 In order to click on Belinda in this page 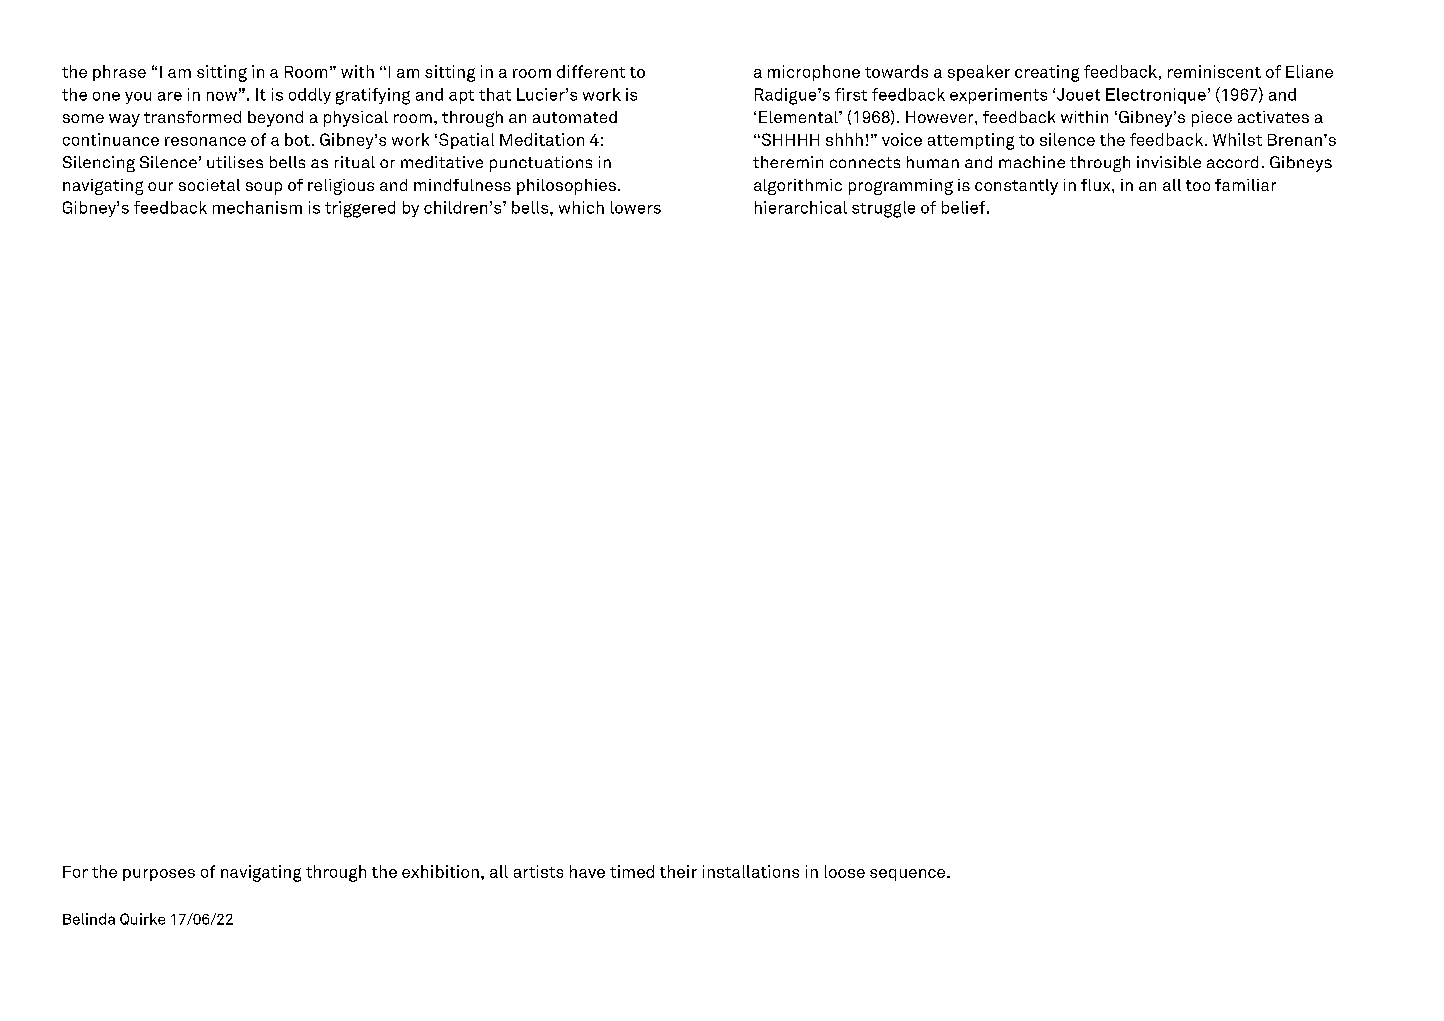, I will do `click(89, 919)`.
